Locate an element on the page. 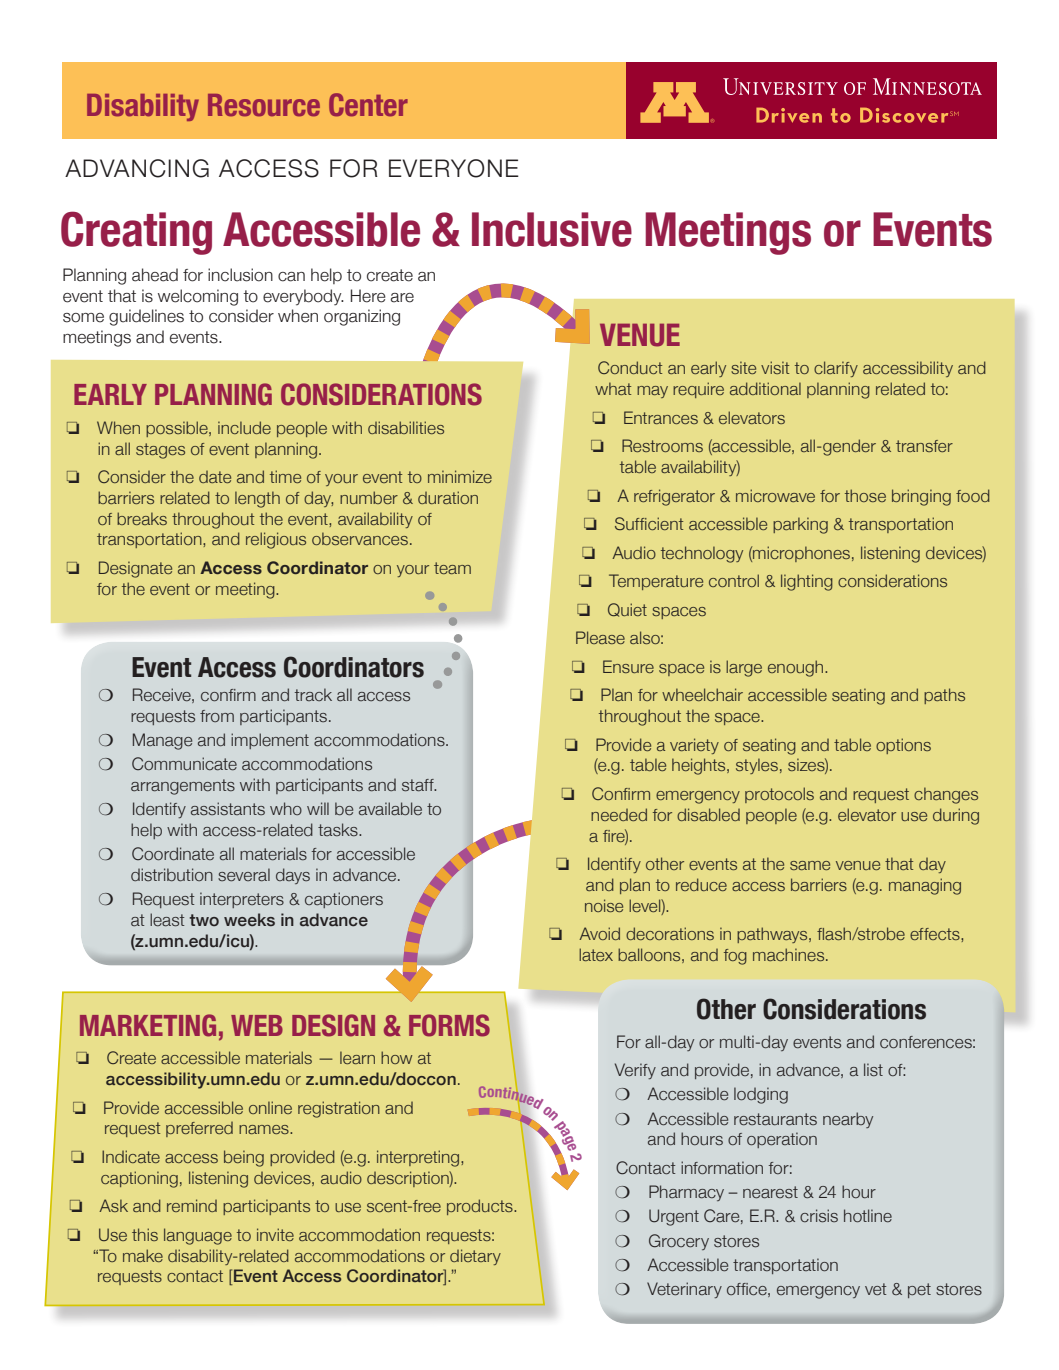 The width and height of the page is (1059, 1370). paths is located at coordinates (944, 696).
